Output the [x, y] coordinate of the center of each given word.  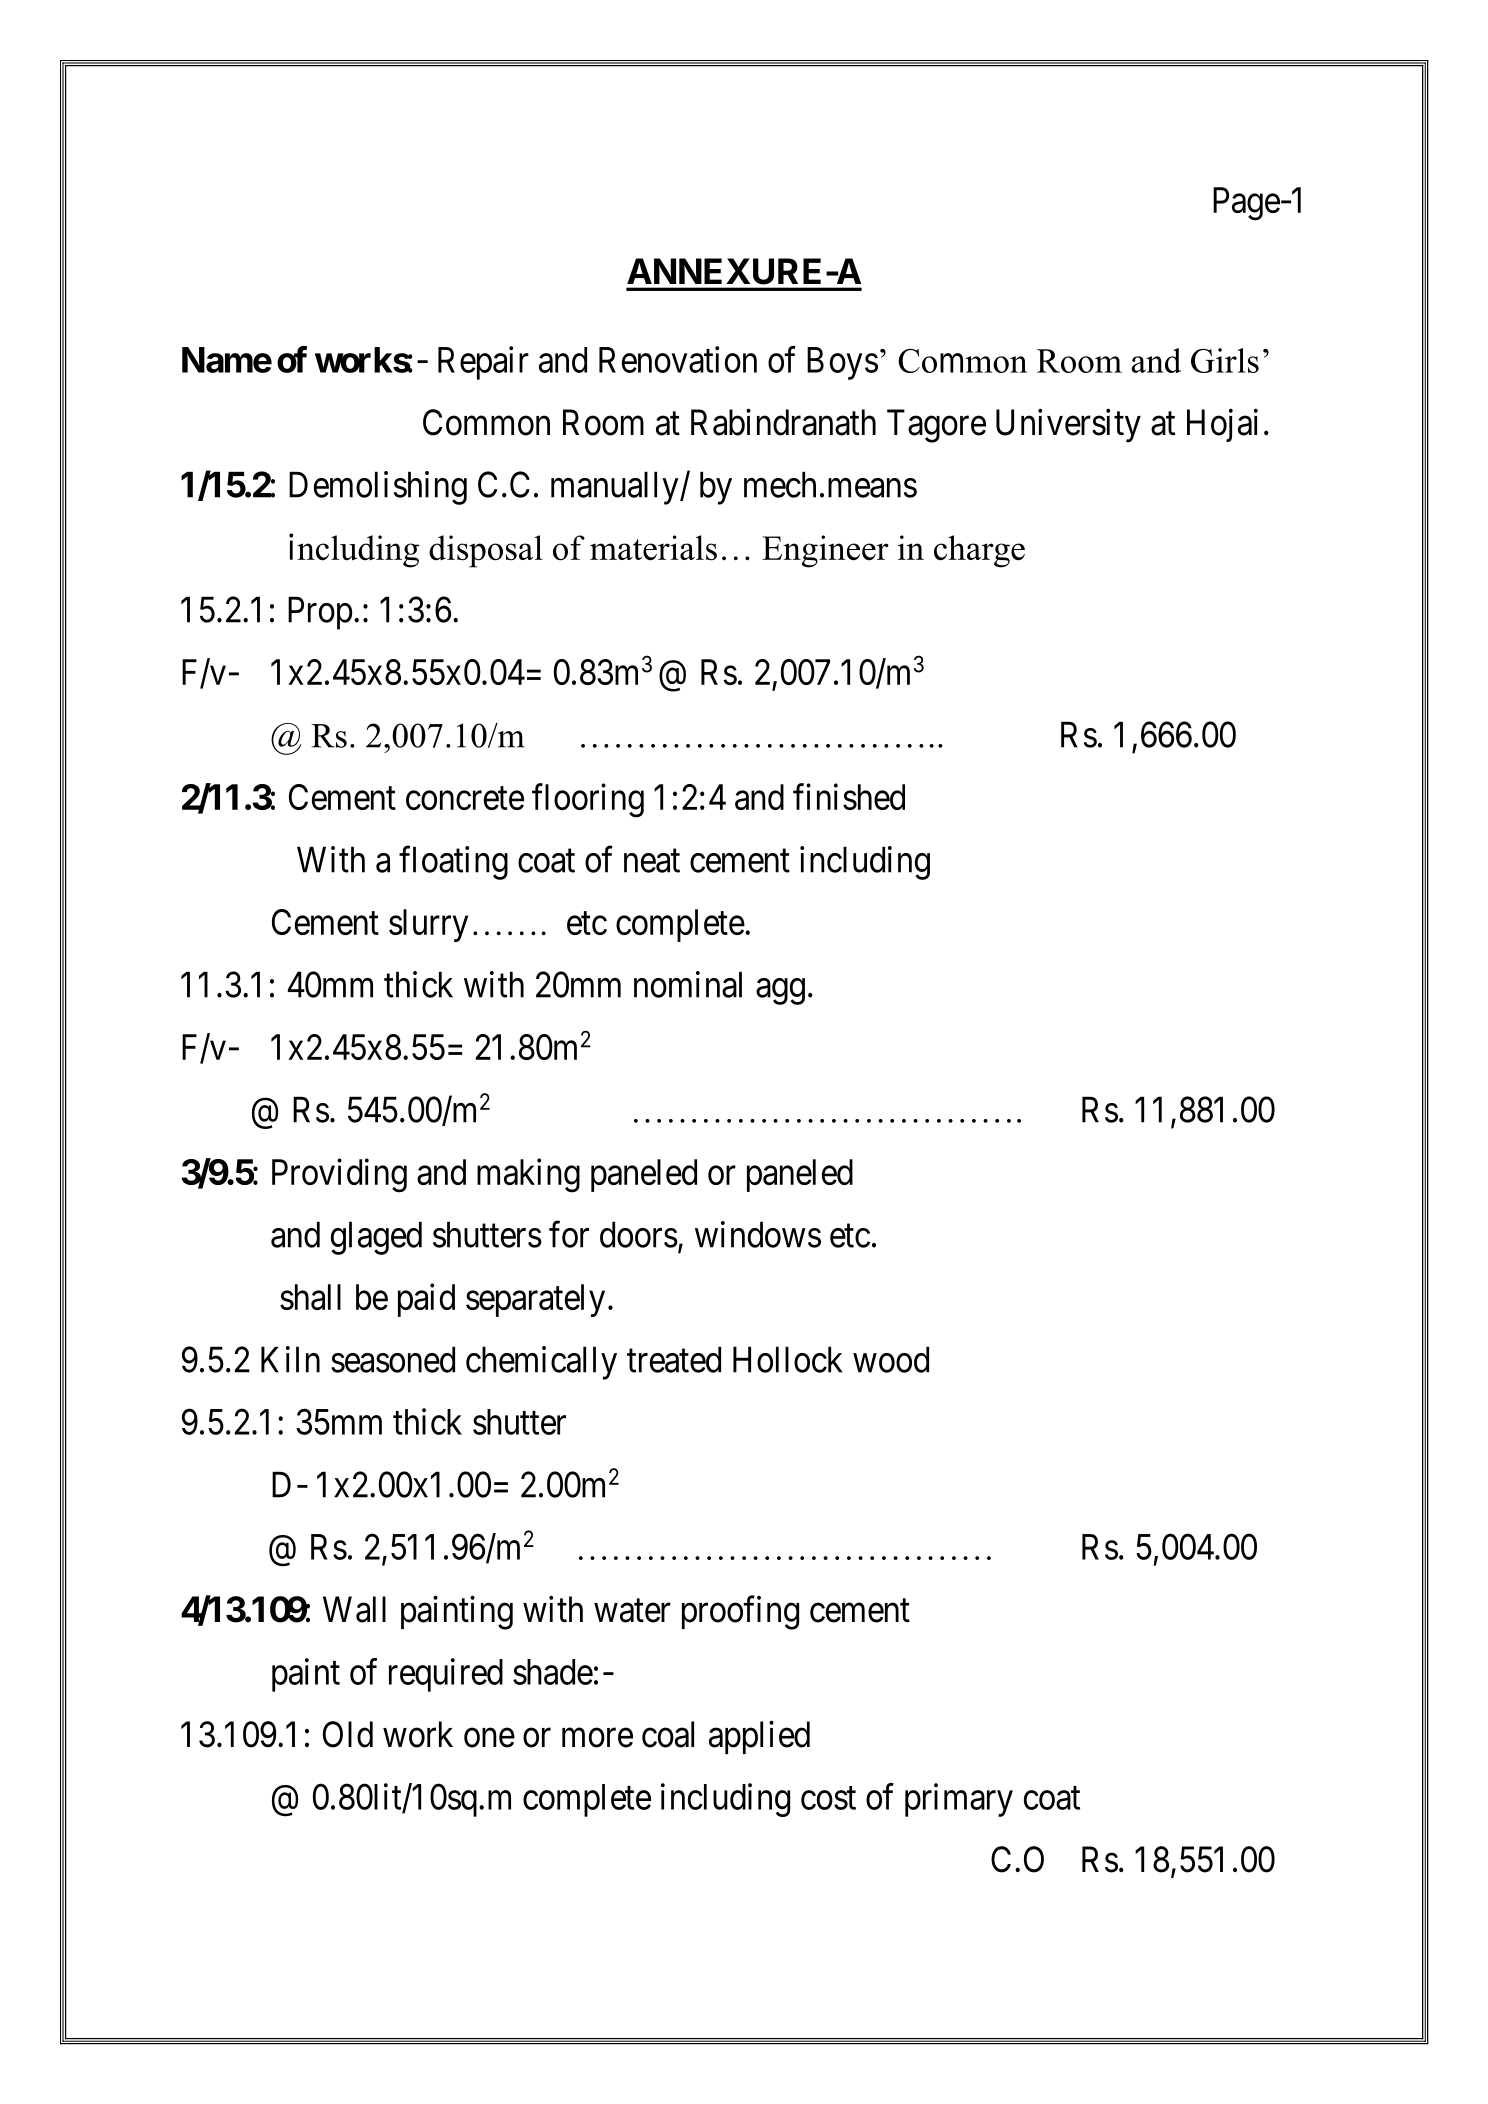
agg [780, 992]
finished [849, 796]
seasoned [393, 1359]
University [1068, 426]
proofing [740, 1613]
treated [674, 1359]
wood [891, 1359]
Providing [339, 1175]
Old [348, 1734]
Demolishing [378, 488]
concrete [465, 798]
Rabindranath [783, 422]
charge [979, 551]
